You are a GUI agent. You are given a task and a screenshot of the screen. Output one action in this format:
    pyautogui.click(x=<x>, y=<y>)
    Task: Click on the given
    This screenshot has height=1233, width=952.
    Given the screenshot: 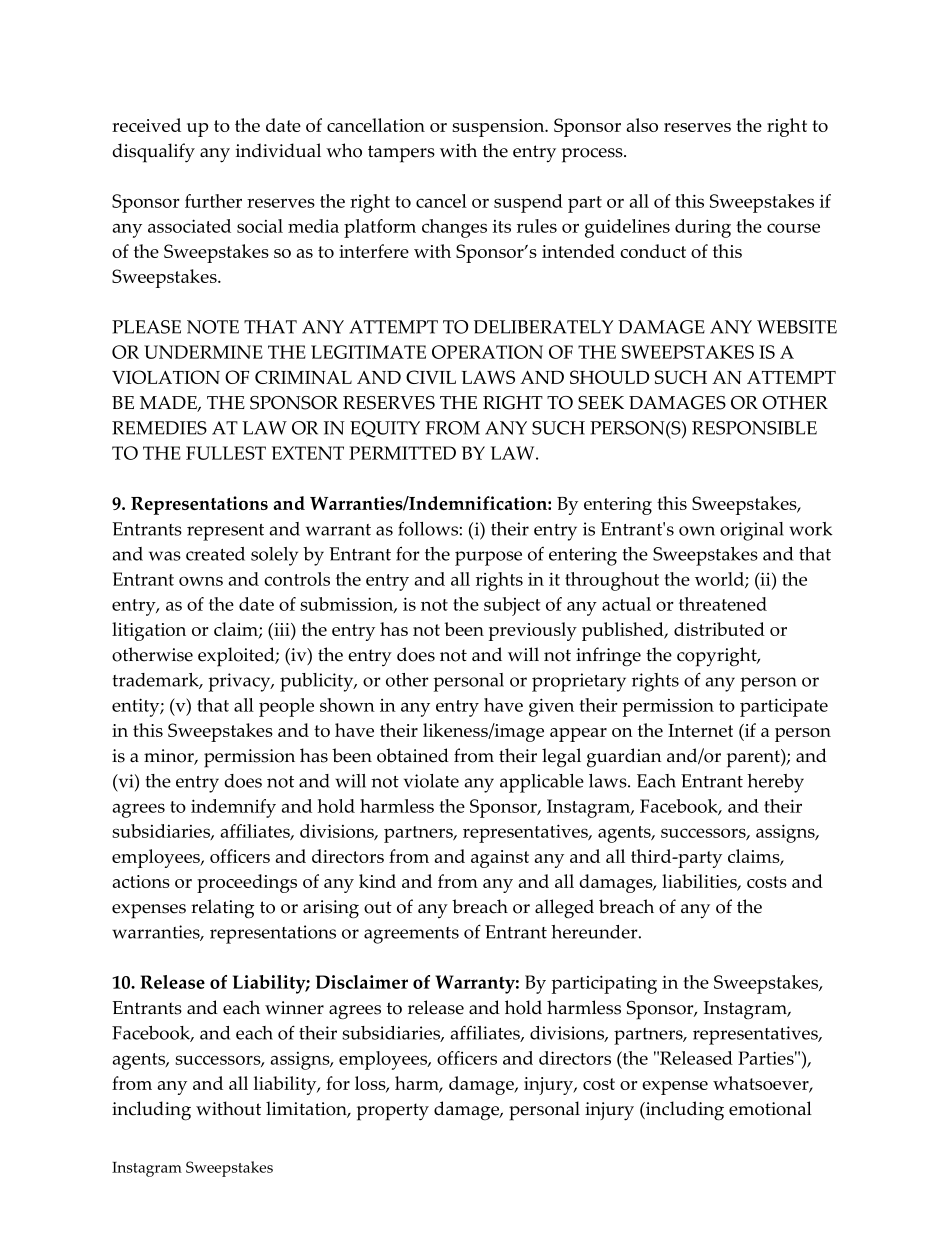 What is the action you would take?
    pyautogui.click(x=551, y=707)
